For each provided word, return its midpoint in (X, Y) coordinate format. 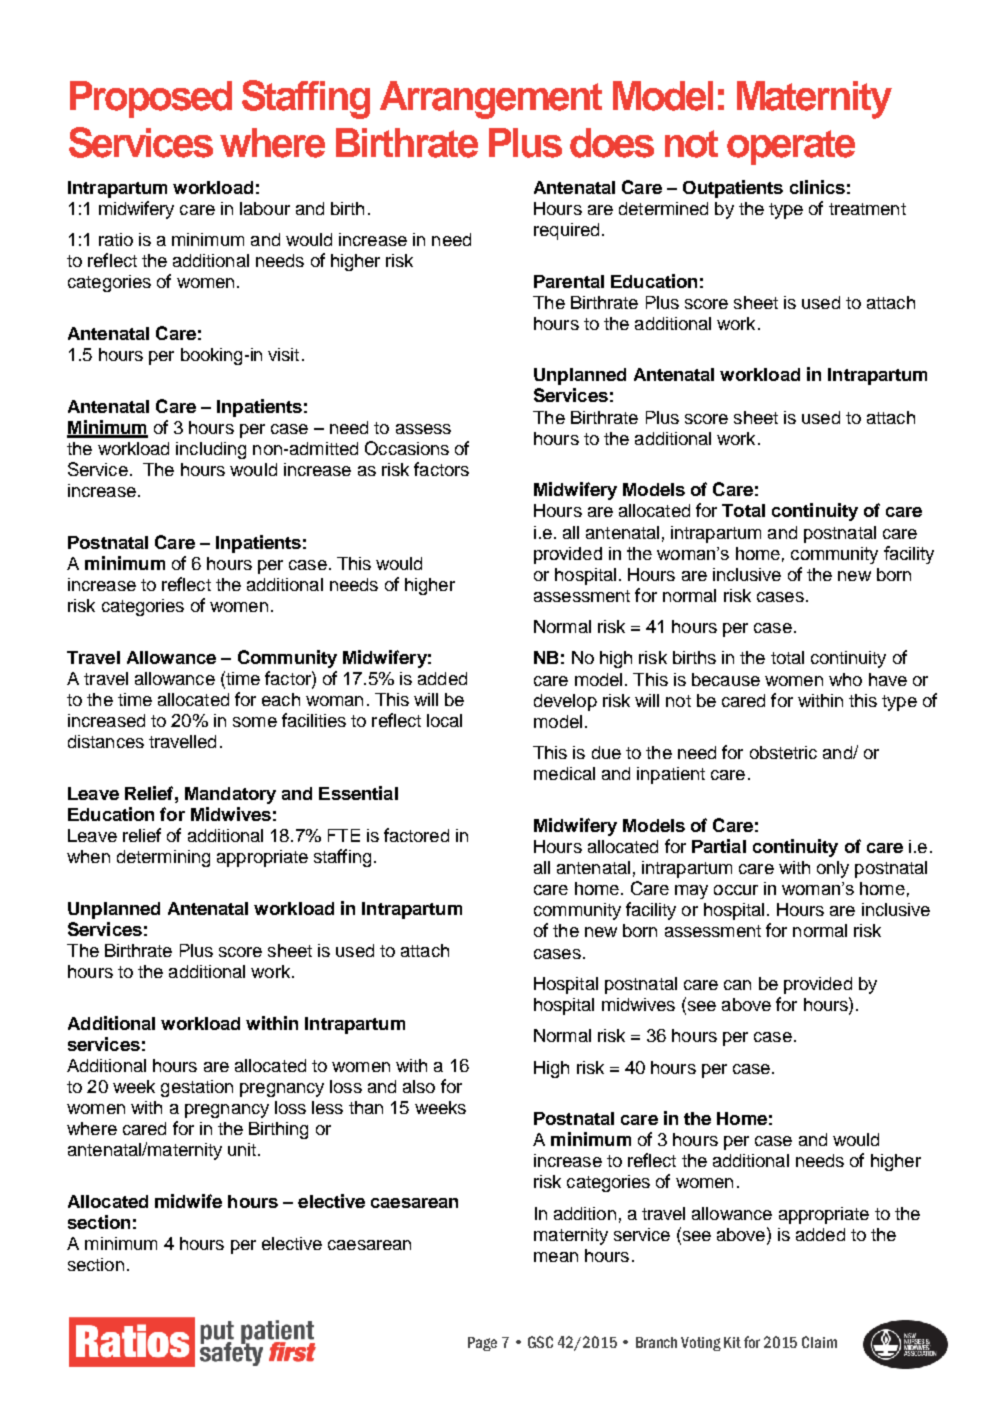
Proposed (151, 99)
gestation (197, 1088)
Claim (819, 1342)
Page (482, 1344)
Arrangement (491, 100)
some (255, 722)
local (444, 720)
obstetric (783, 752)
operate (791, 147)
